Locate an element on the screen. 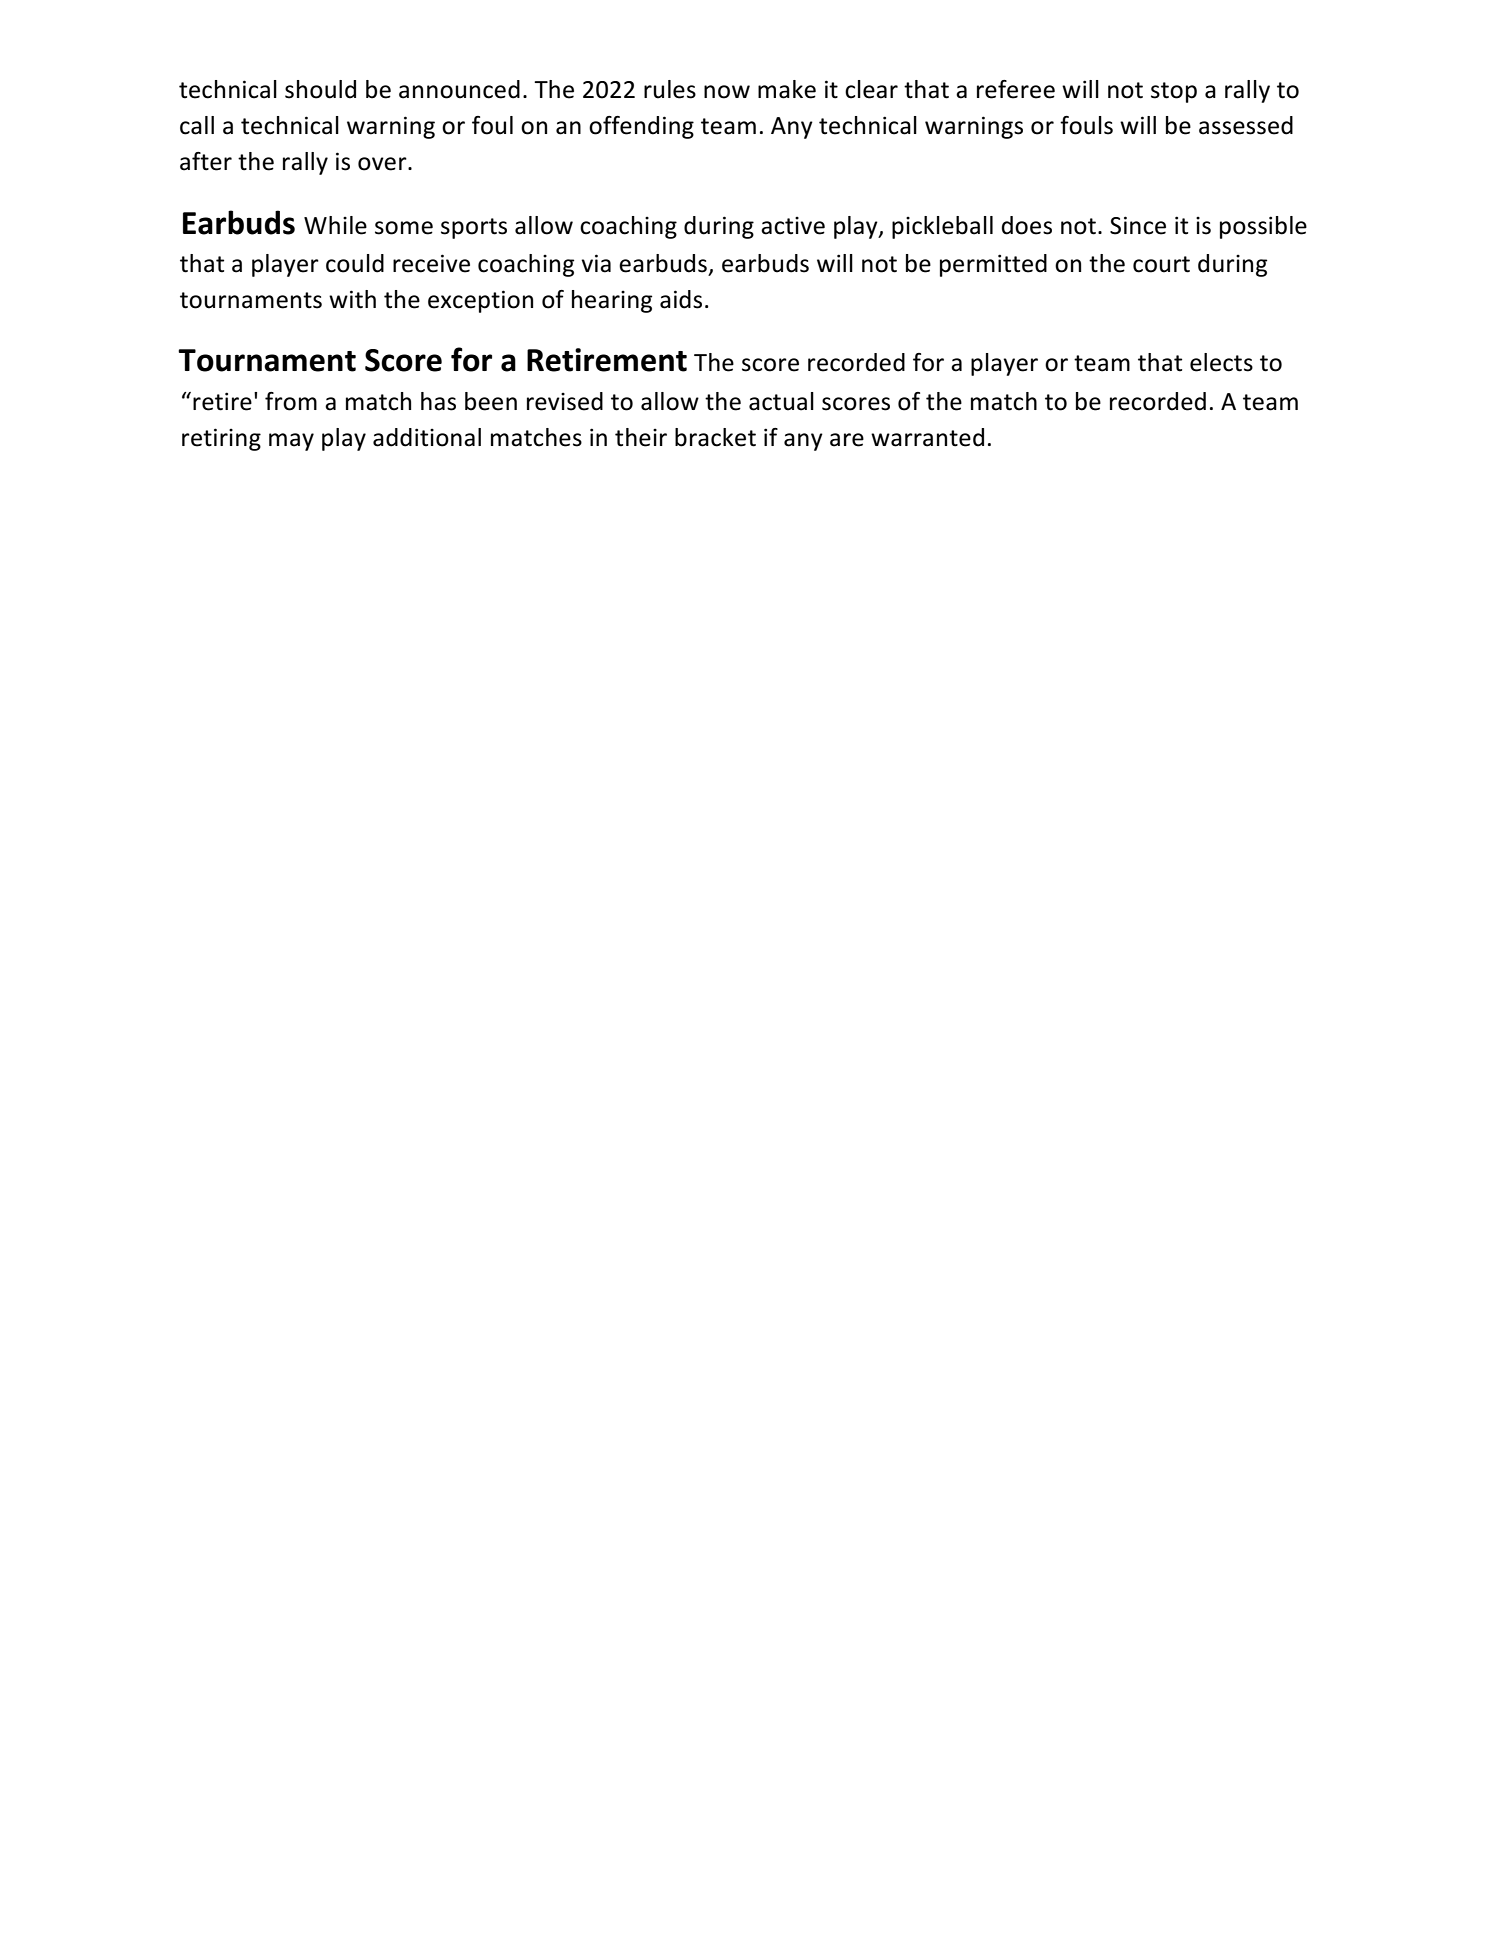  should is located at coordinates (320, 89).
